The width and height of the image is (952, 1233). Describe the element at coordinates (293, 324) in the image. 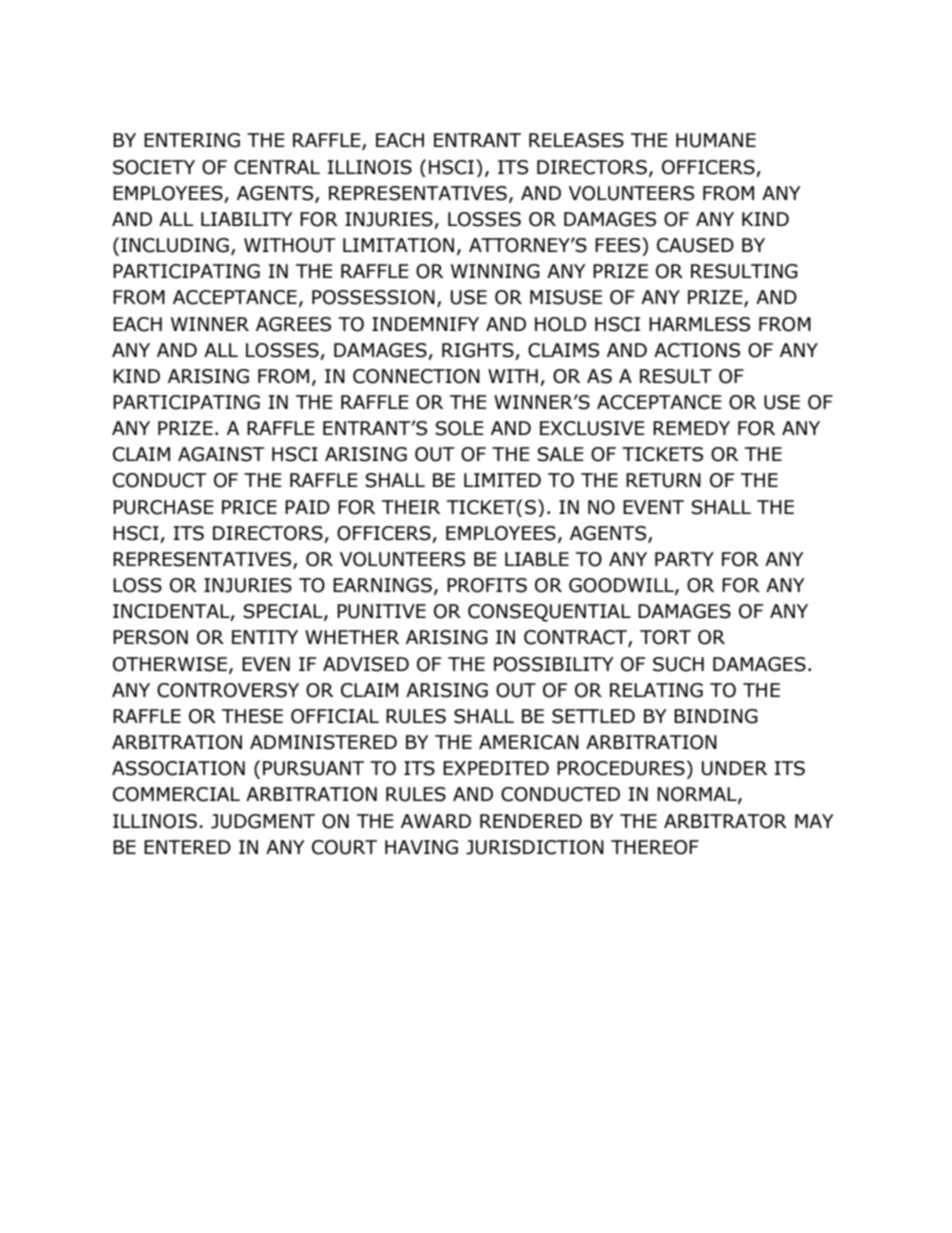

I see `AGREES` at that location.
